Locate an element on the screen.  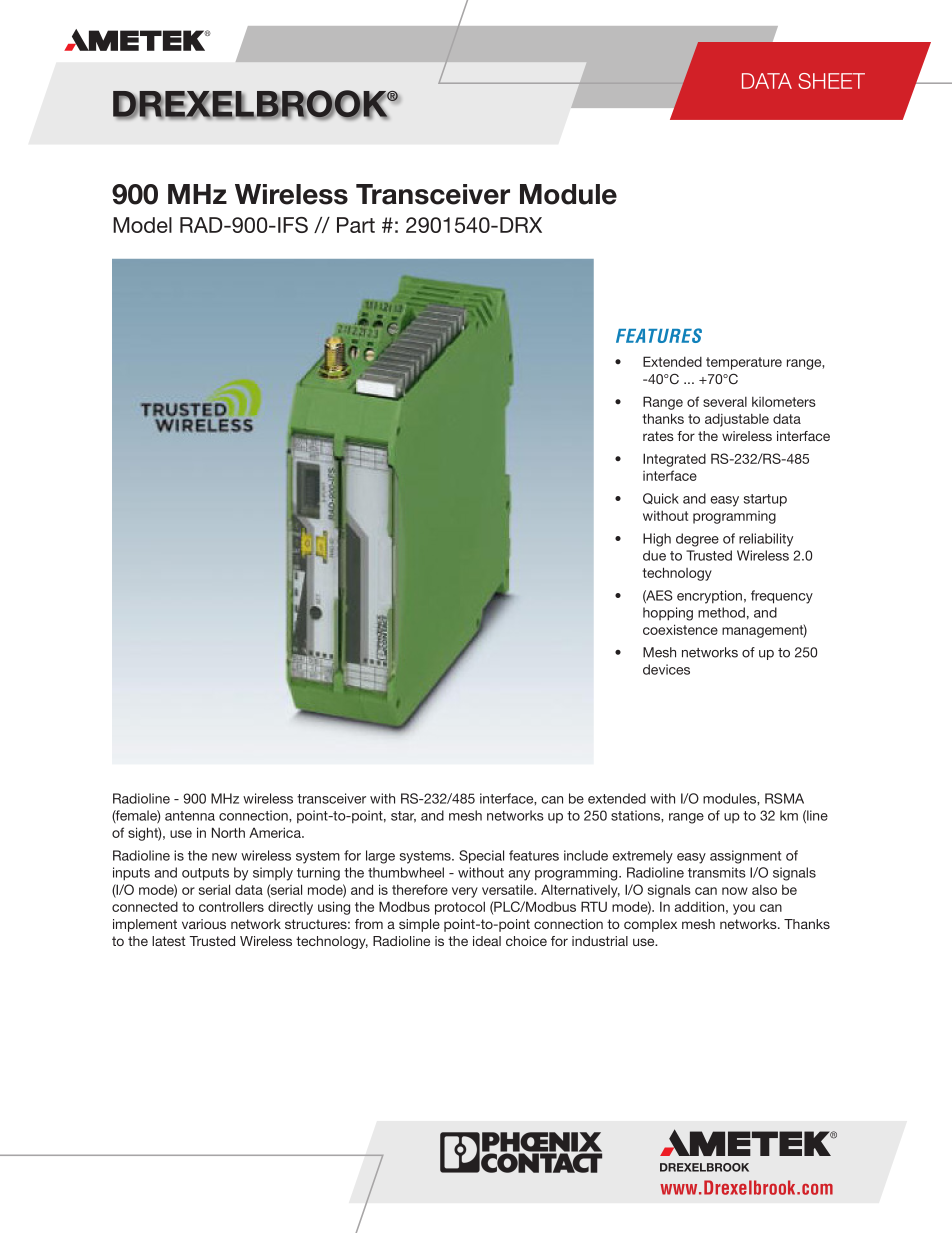
rates is located at coordinates (658, 436).
